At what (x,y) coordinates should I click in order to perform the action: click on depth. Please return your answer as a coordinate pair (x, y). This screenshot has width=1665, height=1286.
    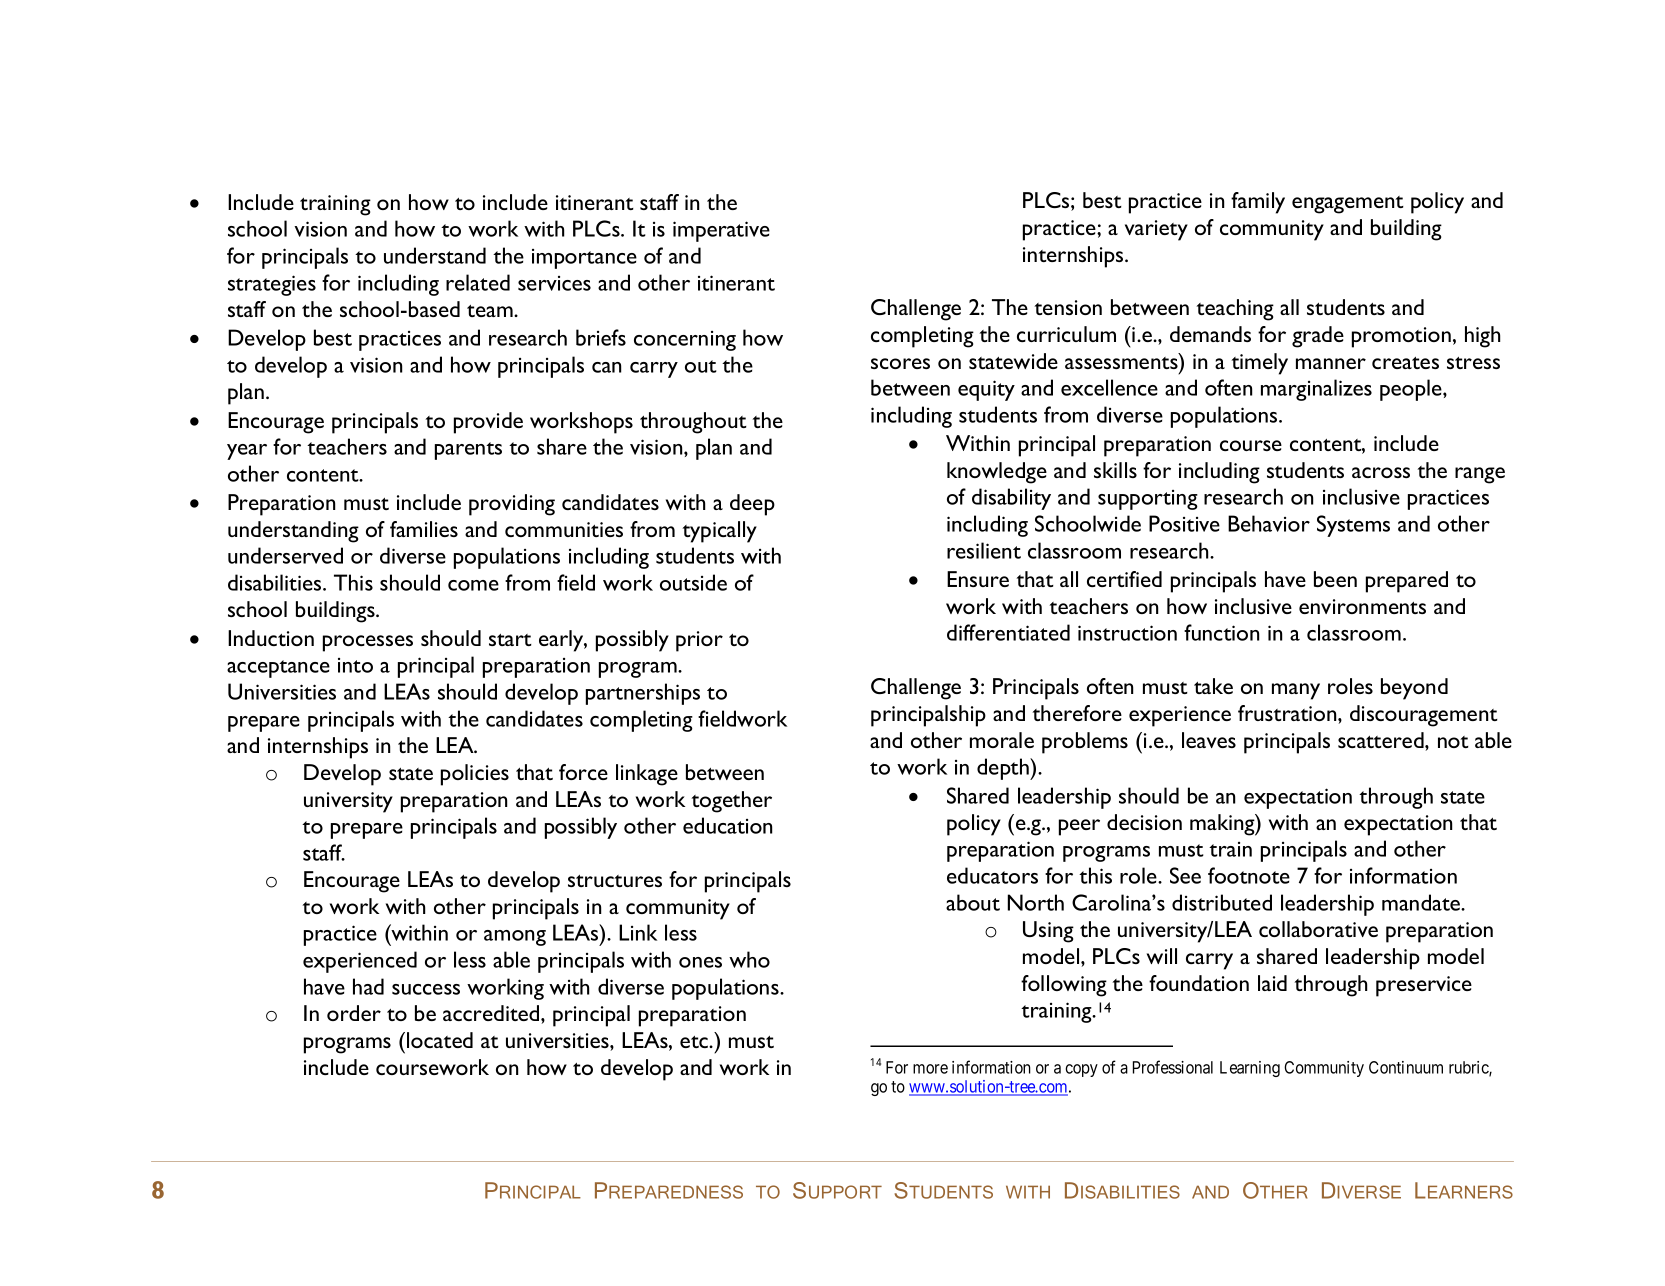
    Looking at the image, I should click on (1004, 769).
